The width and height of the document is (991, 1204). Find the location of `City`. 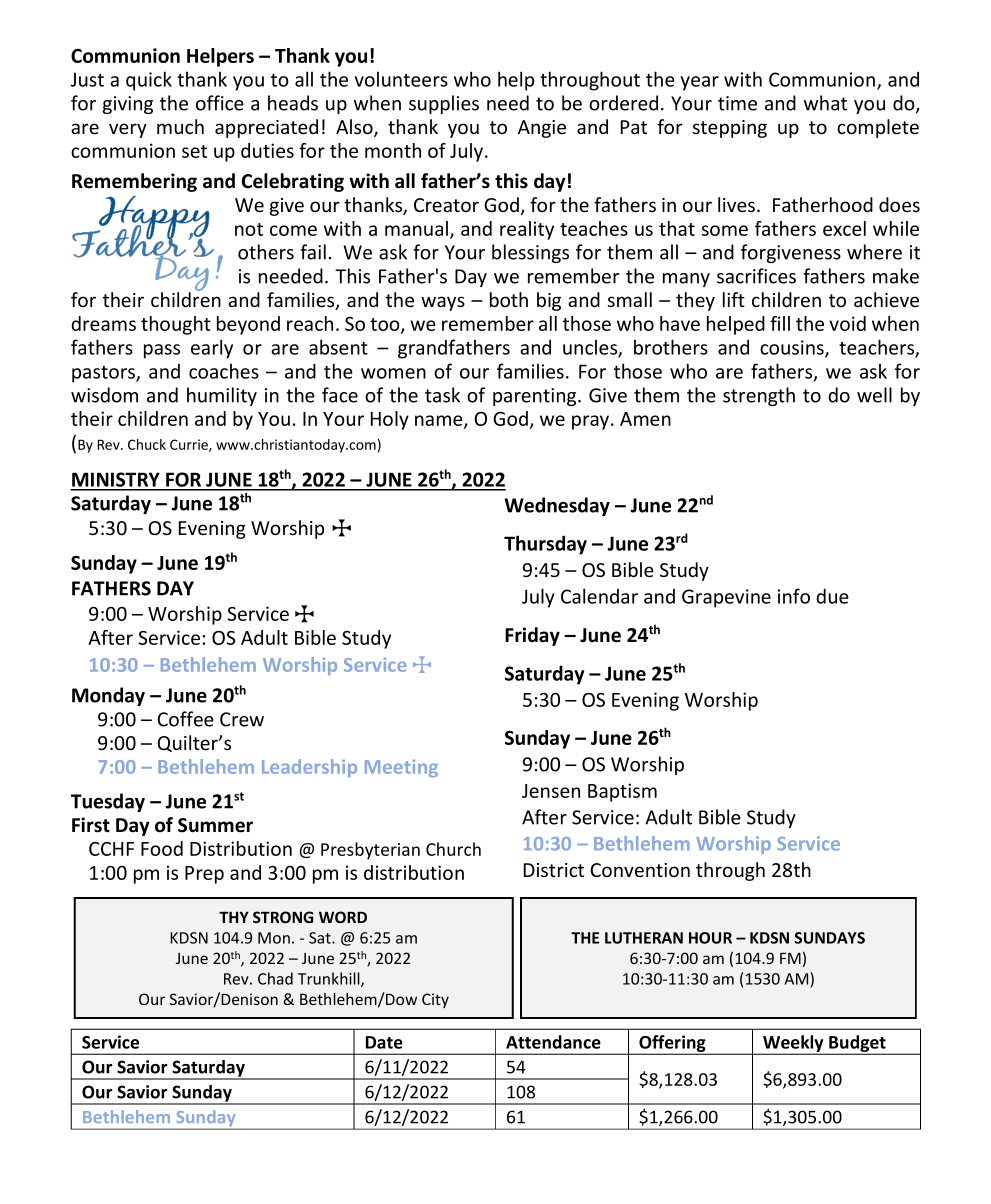

City is located at coordinates (435, 1000).
